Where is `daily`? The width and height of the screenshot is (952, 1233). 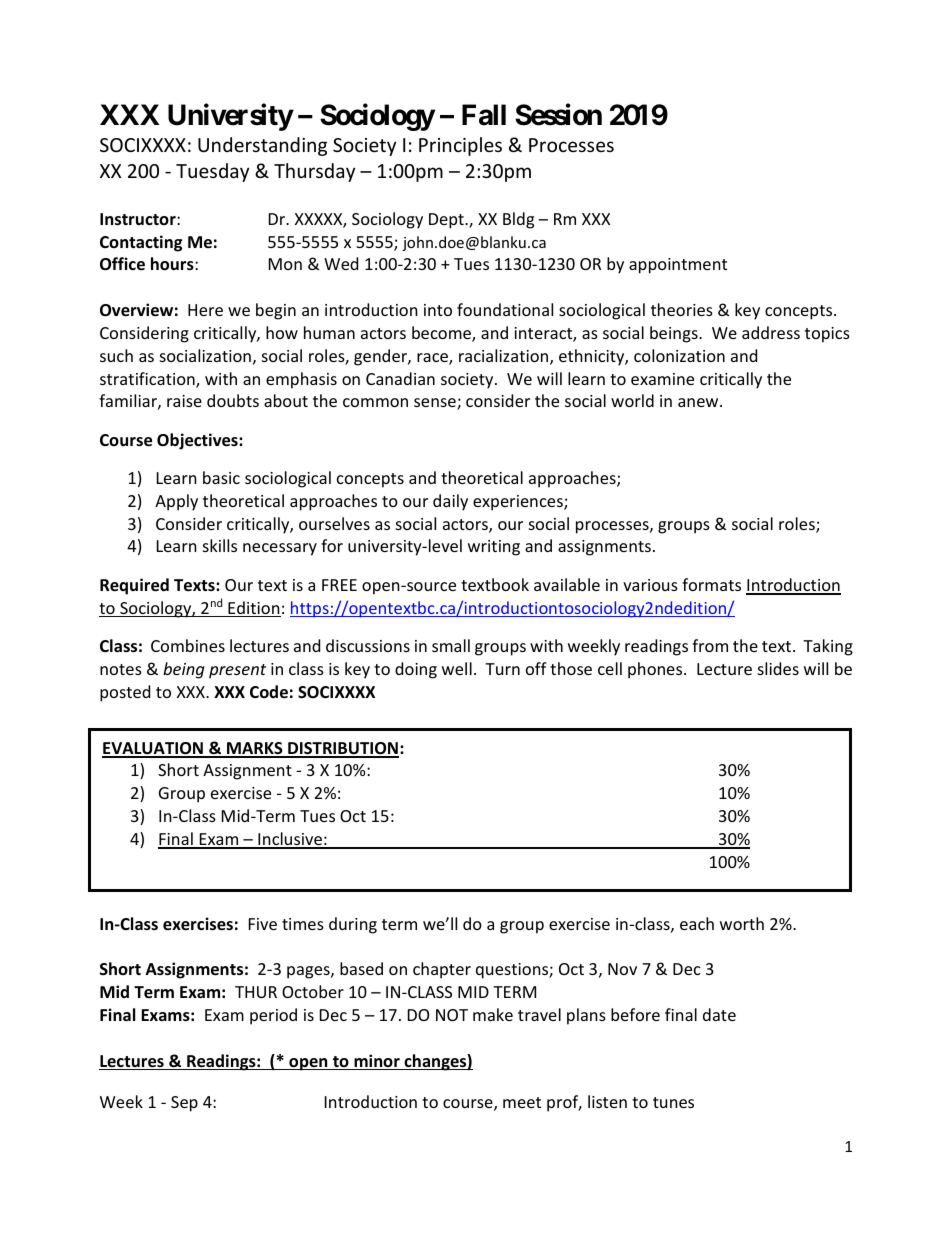
daily is located at coordinates (450, 502).
